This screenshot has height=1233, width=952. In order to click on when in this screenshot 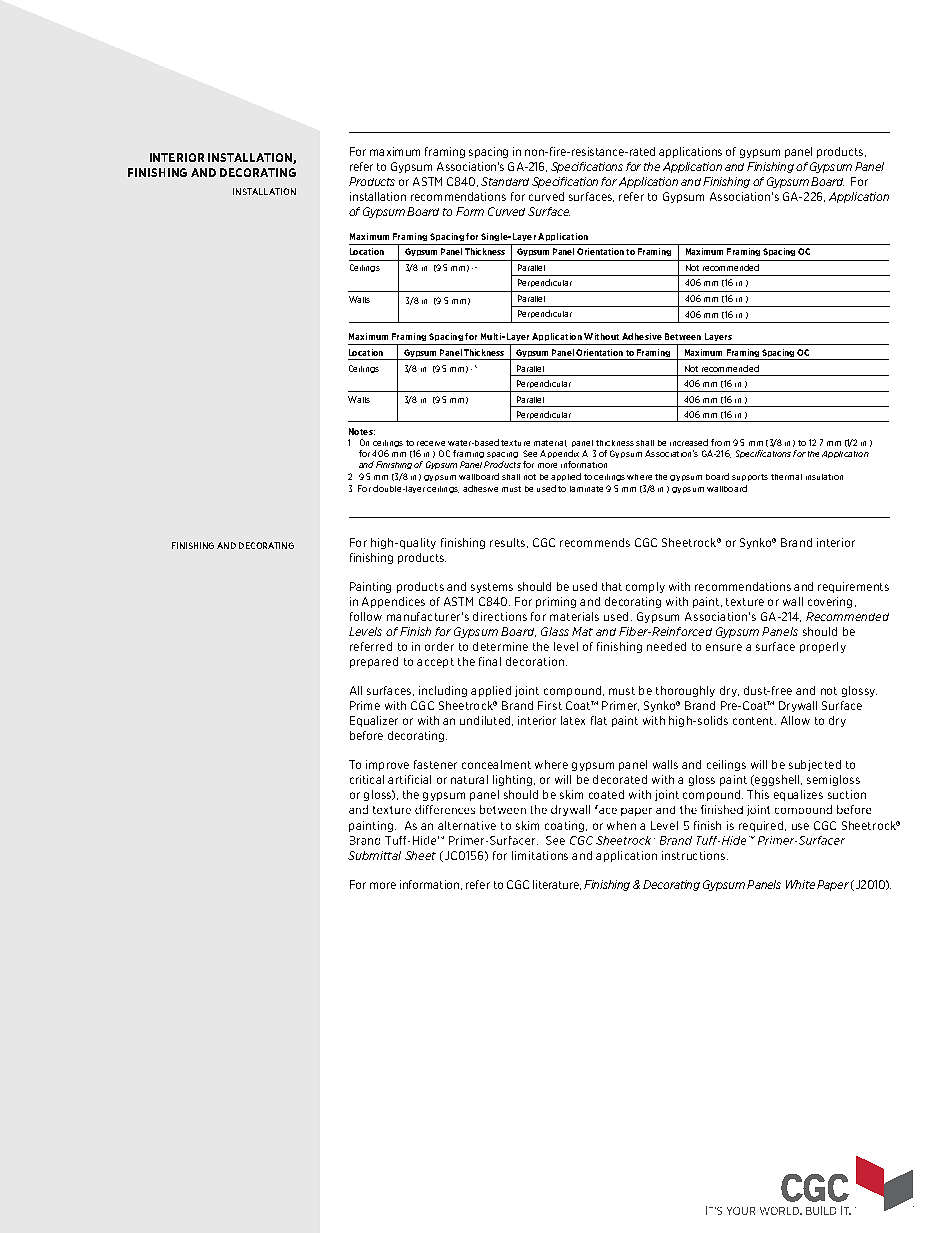, I will do `click(621, 825)`.
